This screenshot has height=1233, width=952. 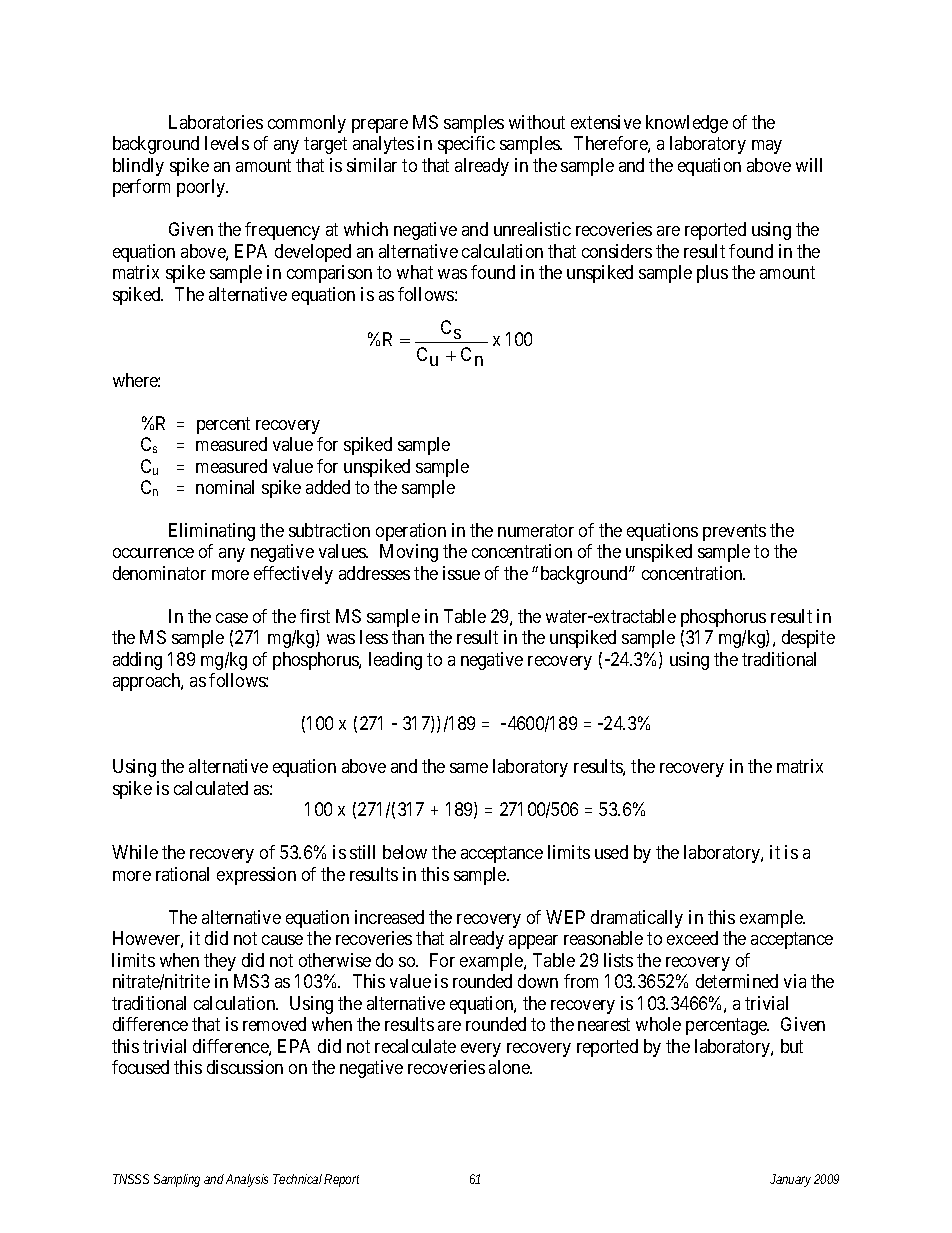 I want to click on calculated, so click(x=211, y=788).
